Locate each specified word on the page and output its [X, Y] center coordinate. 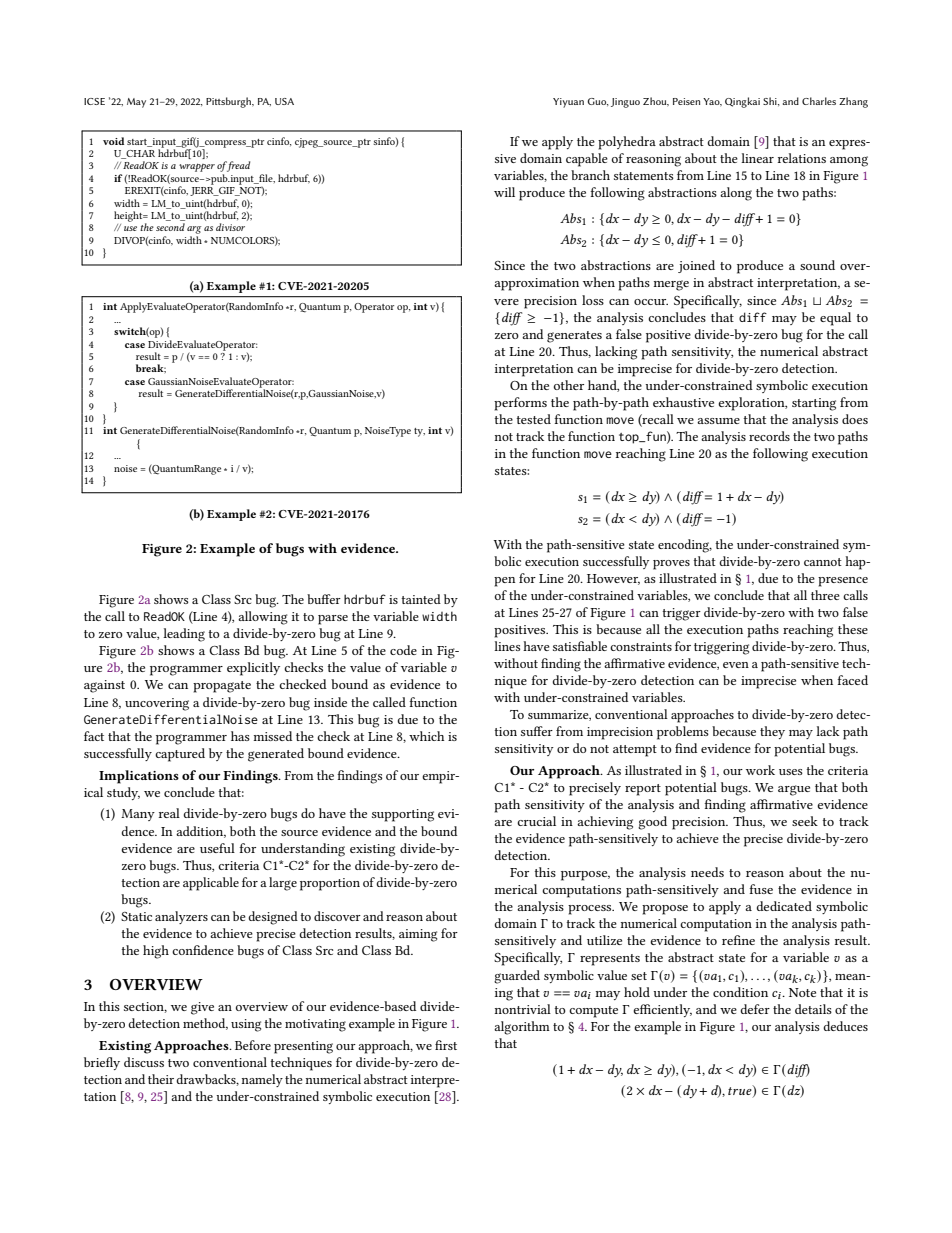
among [849, 161]
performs [520, 404]
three [825, 595]
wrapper [197, 168]
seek [805, 821]
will [504, 192]
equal [835, 319]
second [170, 227]
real [169, 813]
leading [184, 635]
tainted [421, 599]
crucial [536, 821]
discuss [144, 1062]
